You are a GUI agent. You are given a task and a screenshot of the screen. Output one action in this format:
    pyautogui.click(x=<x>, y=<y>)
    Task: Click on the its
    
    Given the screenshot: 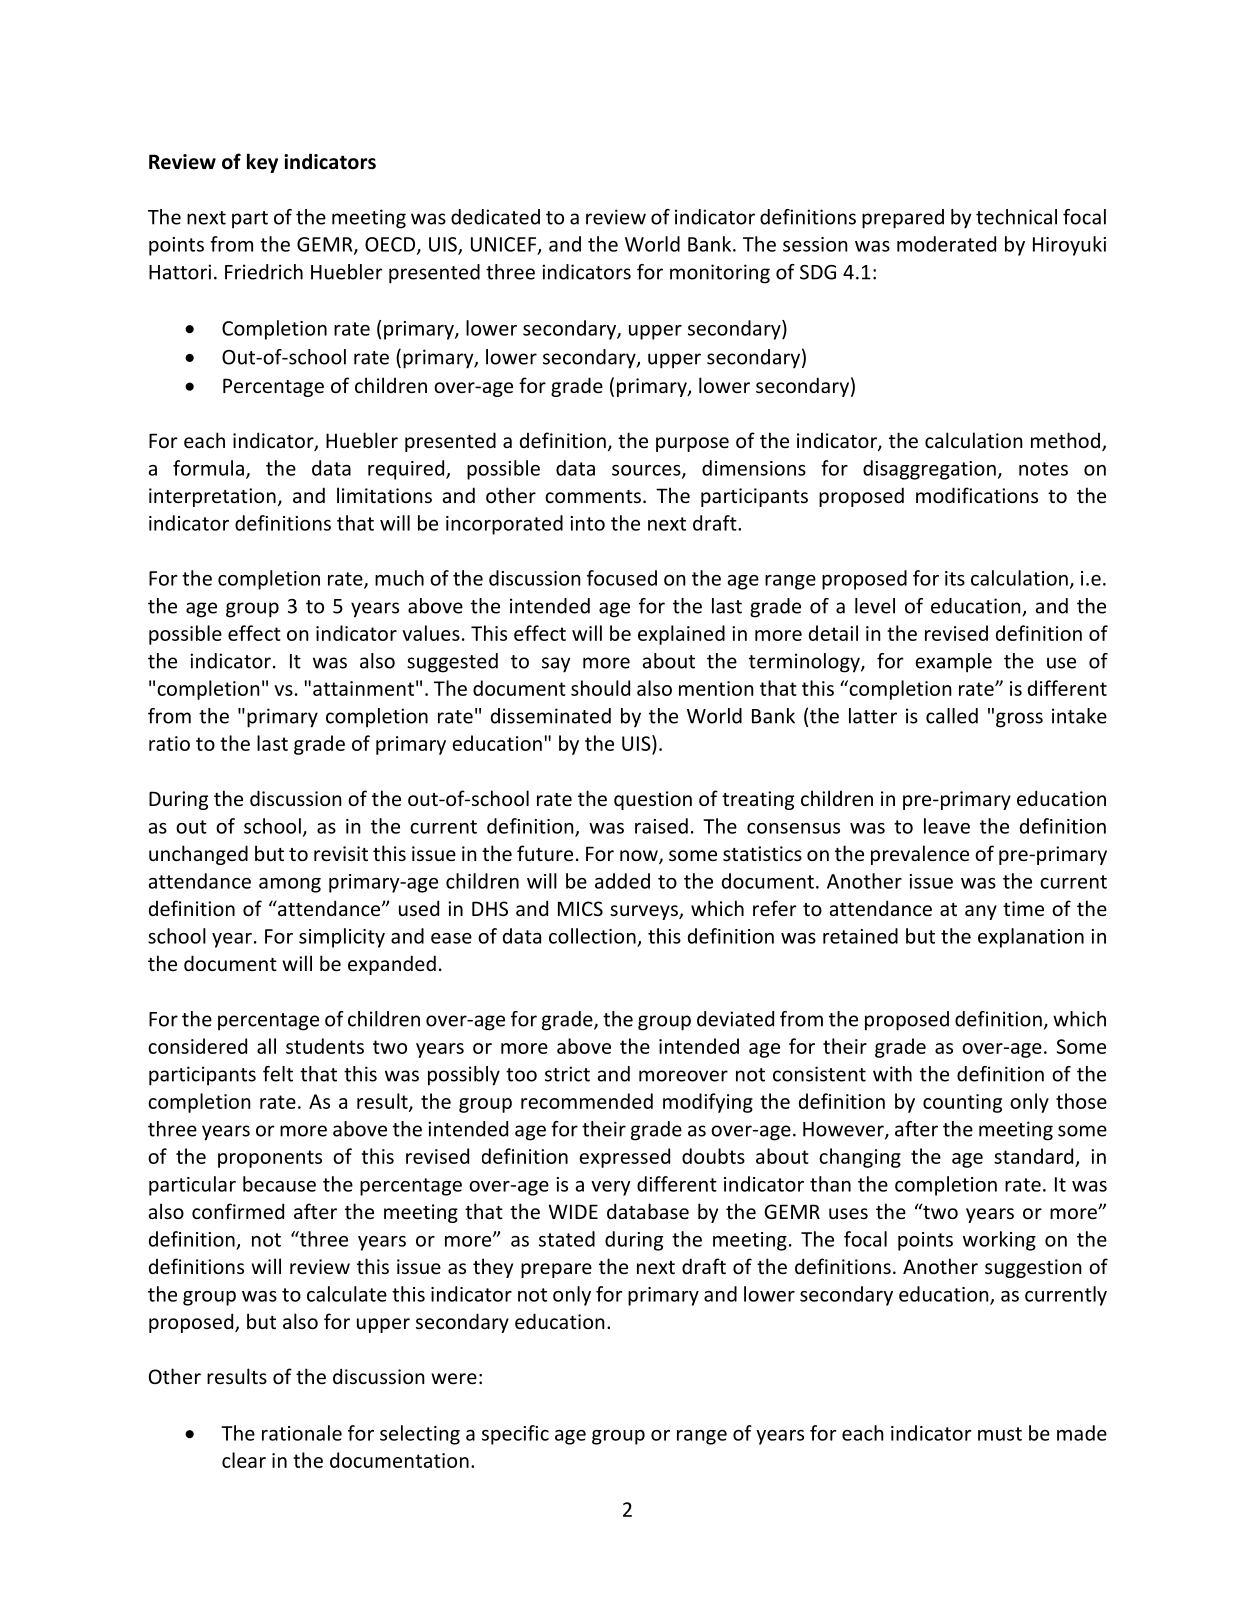 What is the action you would take?
    pyautogui.click(x=955, y=578)
